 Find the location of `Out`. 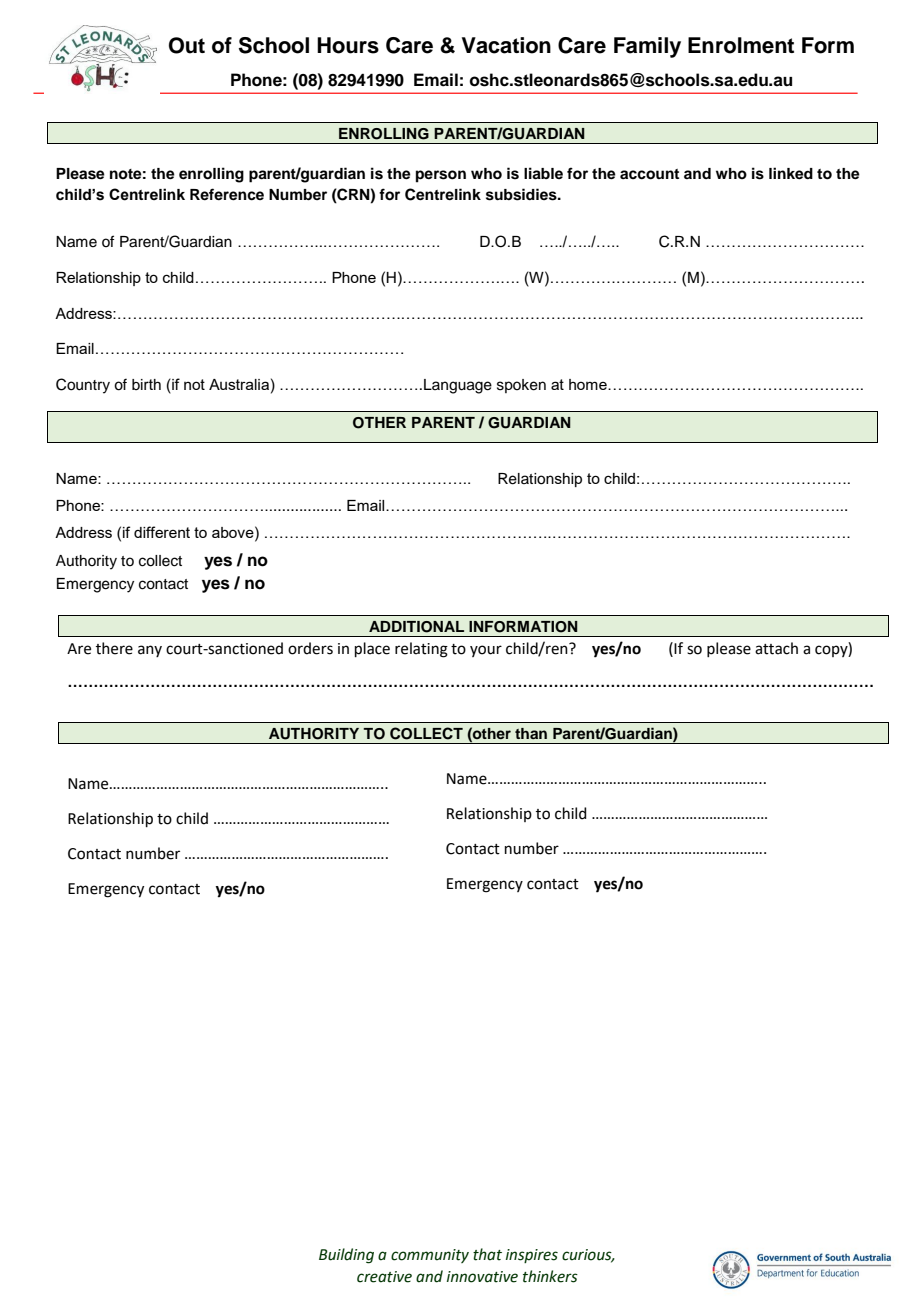

Out is located at coordinates (187, 45).
